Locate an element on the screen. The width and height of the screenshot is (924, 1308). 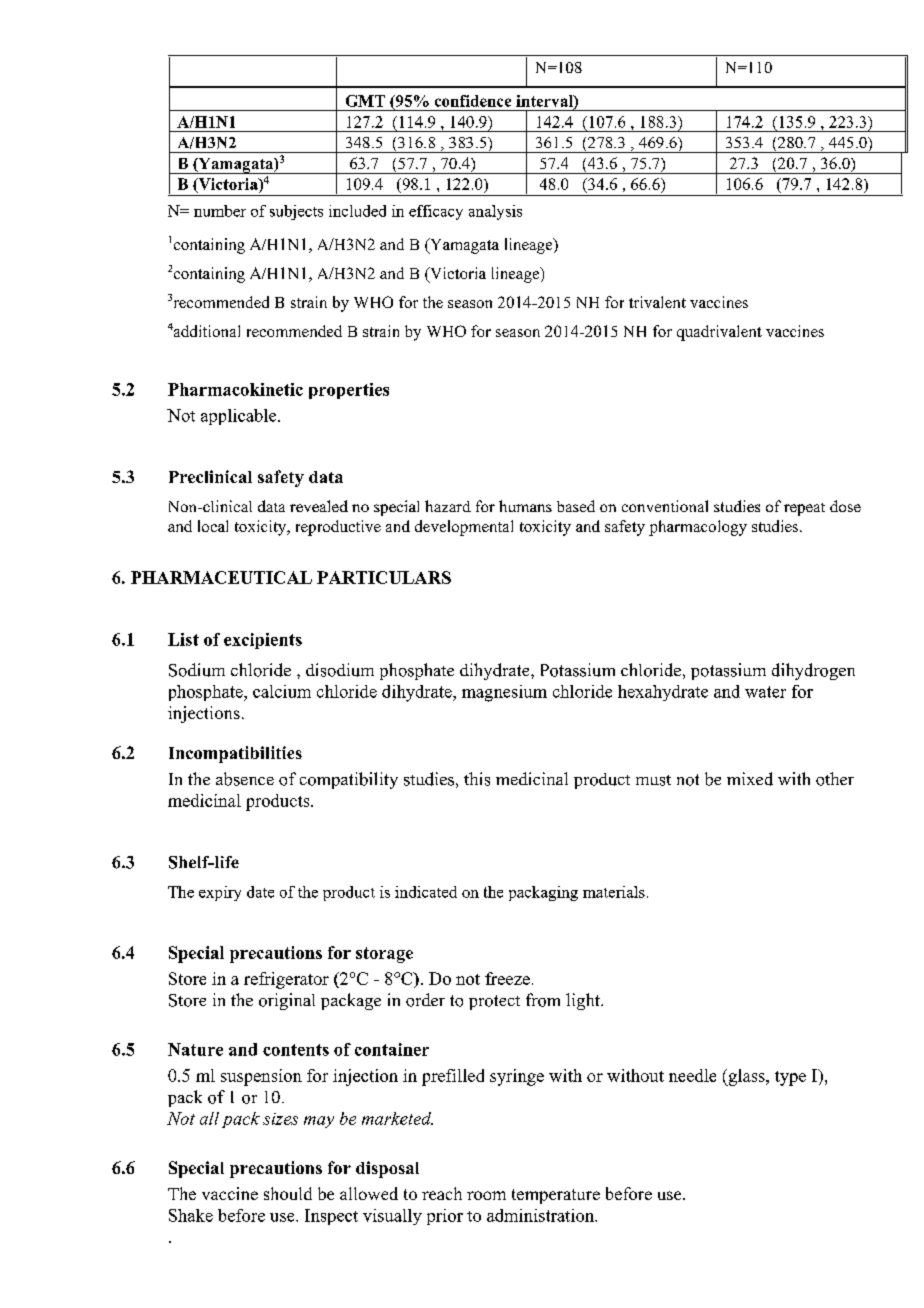
room is located at coordinates (486, 1195).
